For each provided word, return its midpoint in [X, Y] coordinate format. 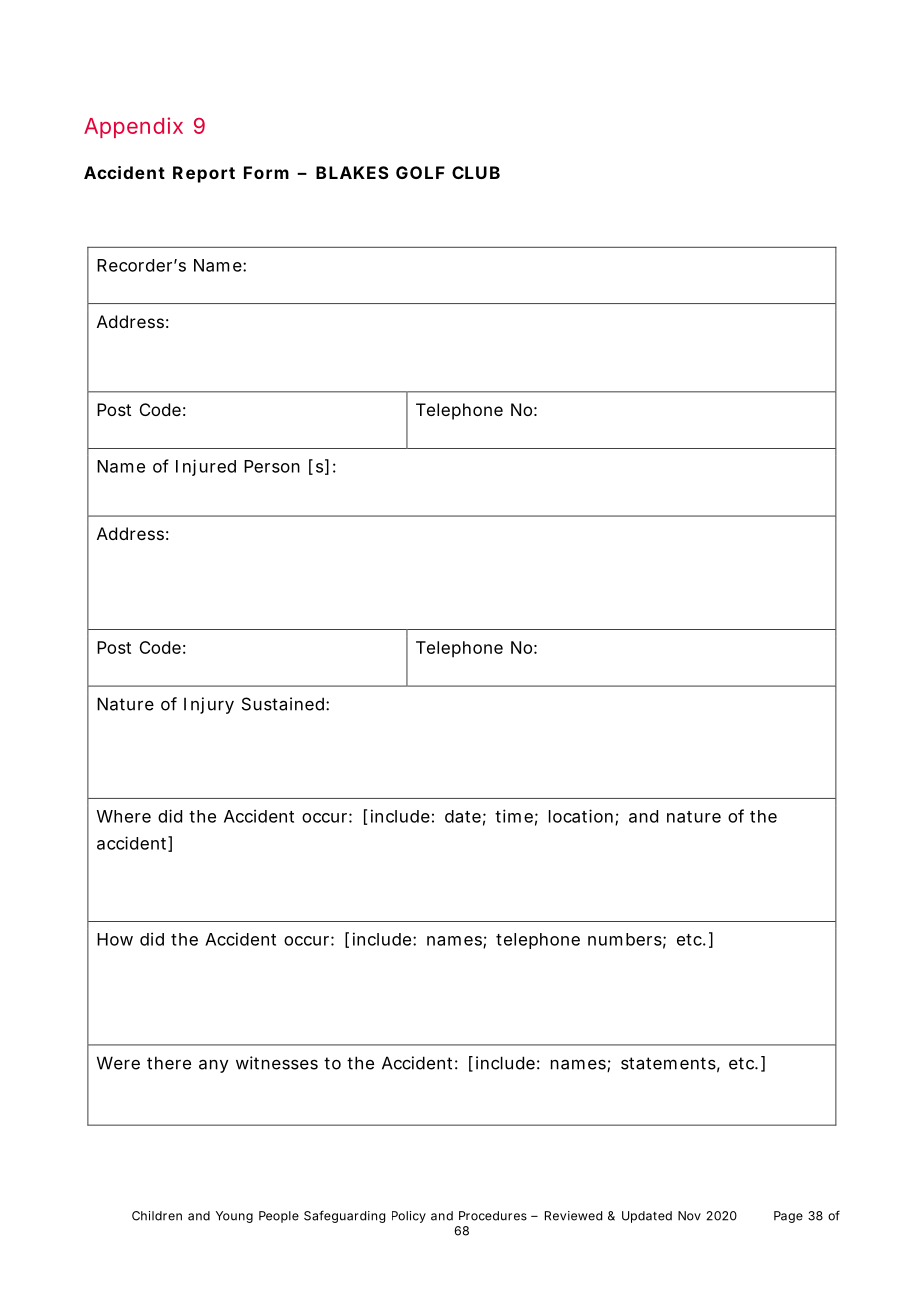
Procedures [493, 1216]
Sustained [283, 704]
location [581, 816]
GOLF [420, 172]
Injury [209, 705]
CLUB [476, 172]
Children [157, 1216]
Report [204, 174]
